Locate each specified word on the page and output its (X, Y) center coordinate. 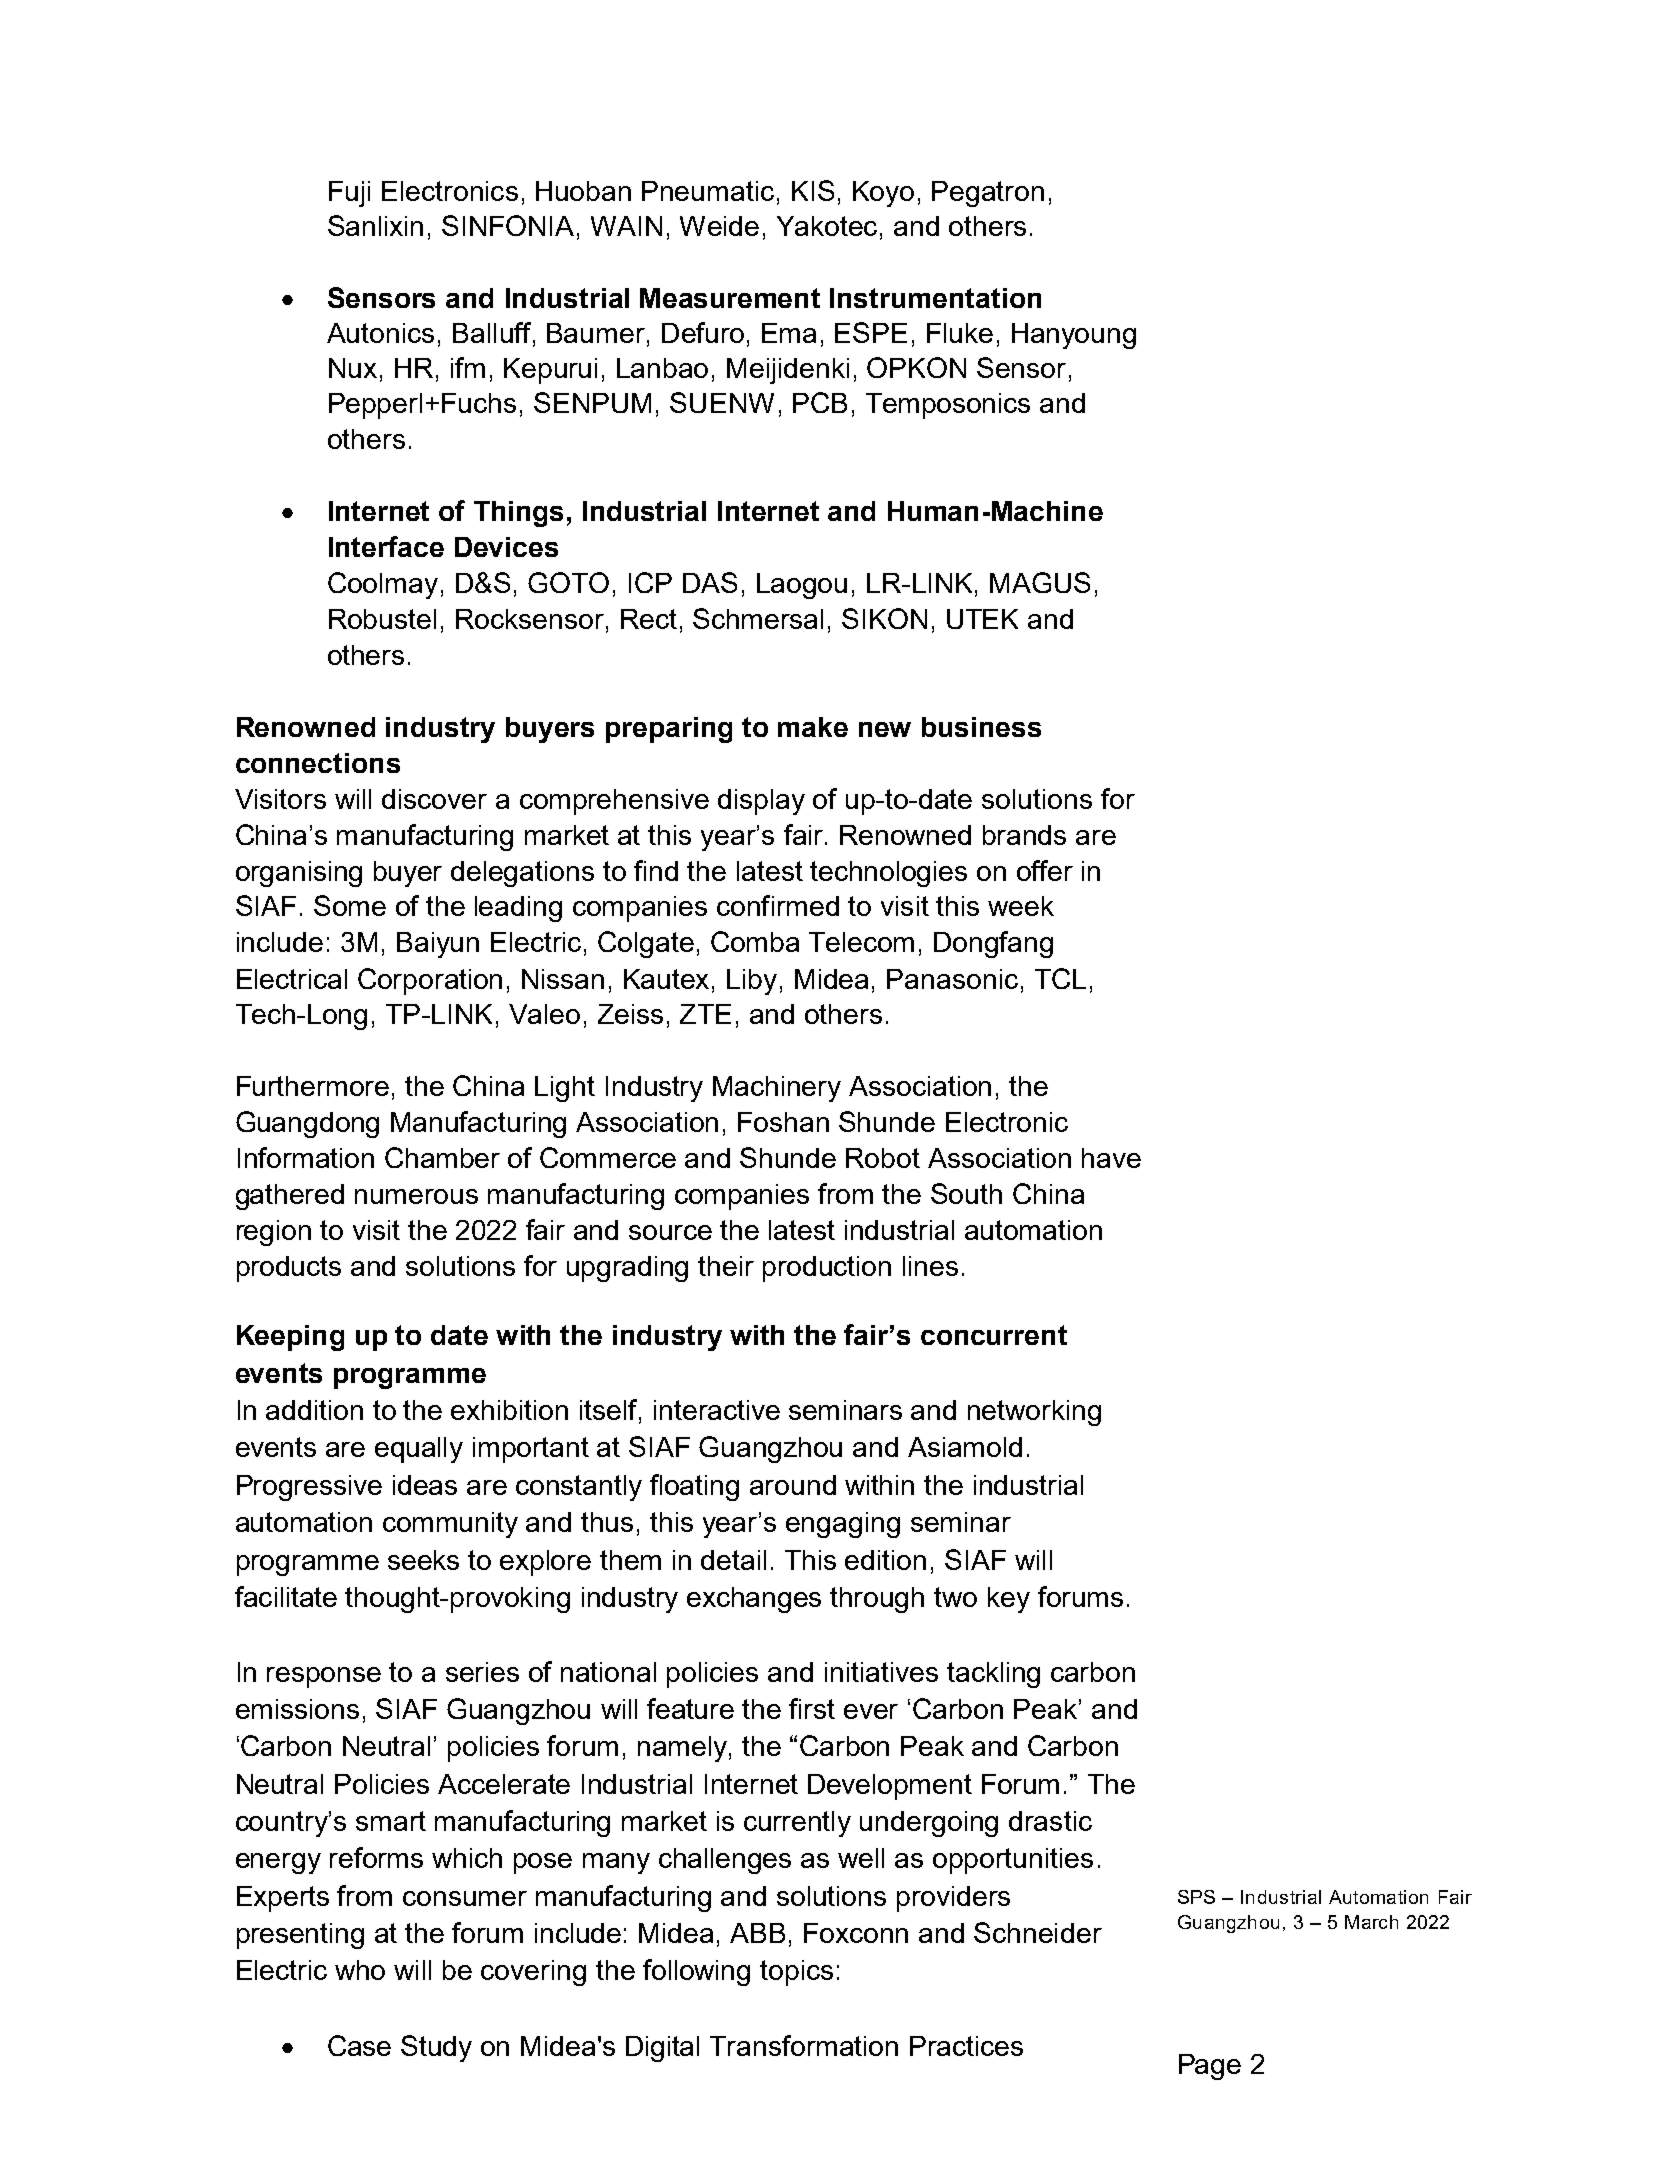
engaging (843, 1525)
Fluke (960, 333)
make (813, 727)
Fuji (349, 194)
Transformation (804, 2045)
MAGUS (1040, 582)
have (1111, 1158)
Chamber (442, 1157)
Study (436, 2048)
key (1009, 1600)
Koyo (883, 194)
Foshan (783, 1122)
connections (318, 763)
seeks (423, 1560)
